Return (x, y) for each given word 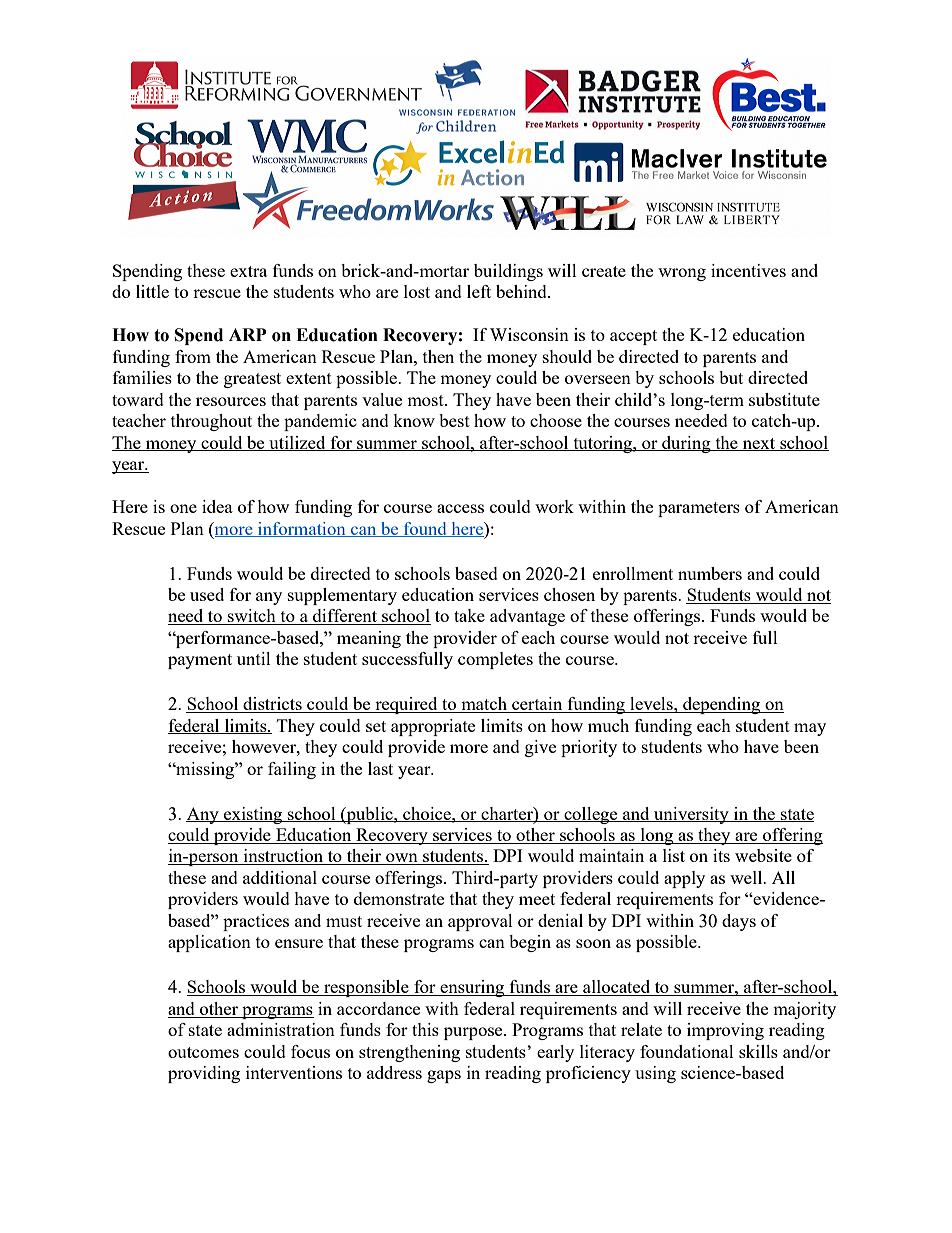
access (460, 508)
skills (758, 1051)
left (479, 291)
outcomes (203, 1052)
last (380, 768)
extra (248, 271)
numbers (710, 573)
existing (253, 815)
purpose (474, 1033)
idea (217, 506)
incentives (748, 270)
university (691, 815)
